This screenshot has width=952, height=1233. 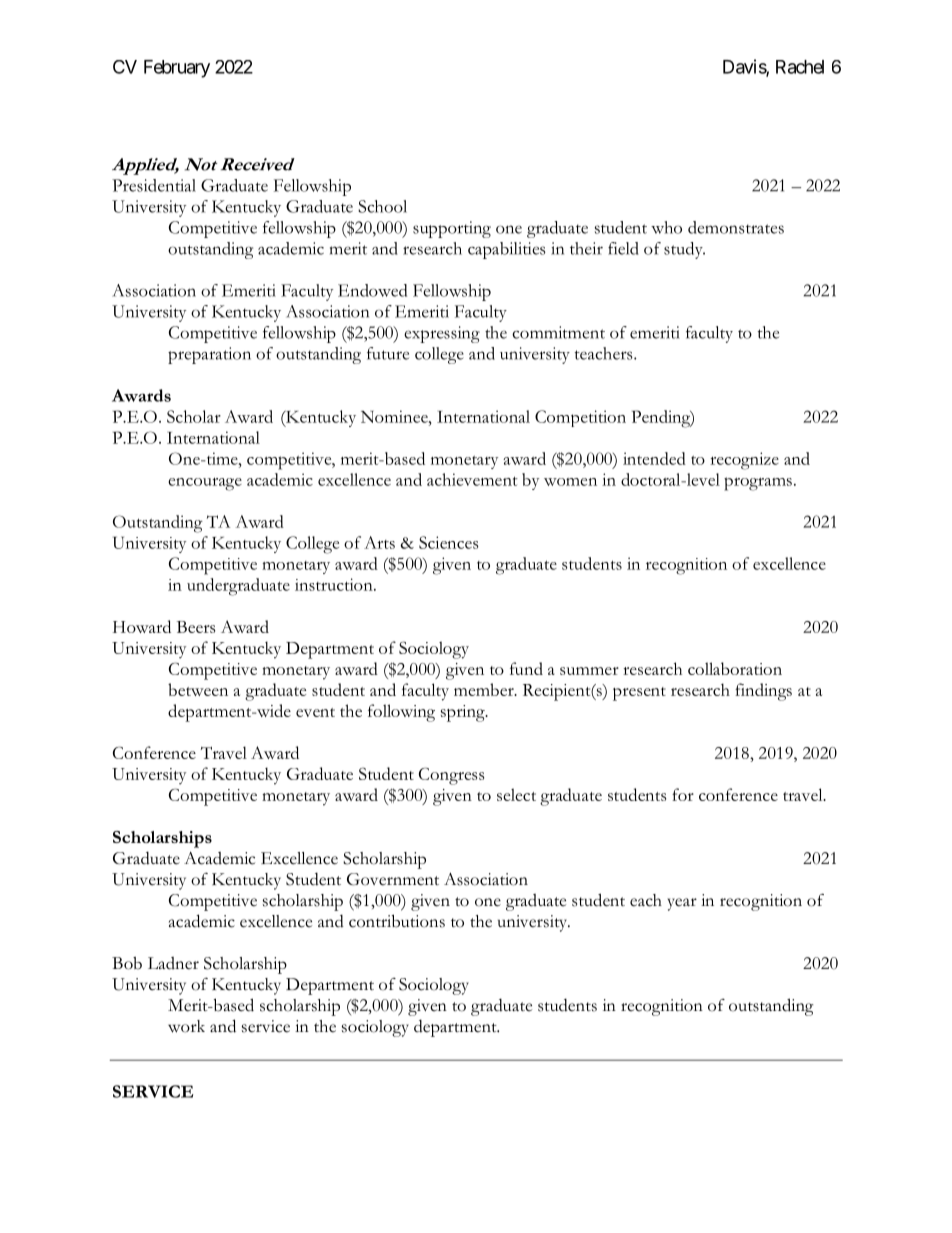 I want to click on preparation, so click(x=209, y=355).
